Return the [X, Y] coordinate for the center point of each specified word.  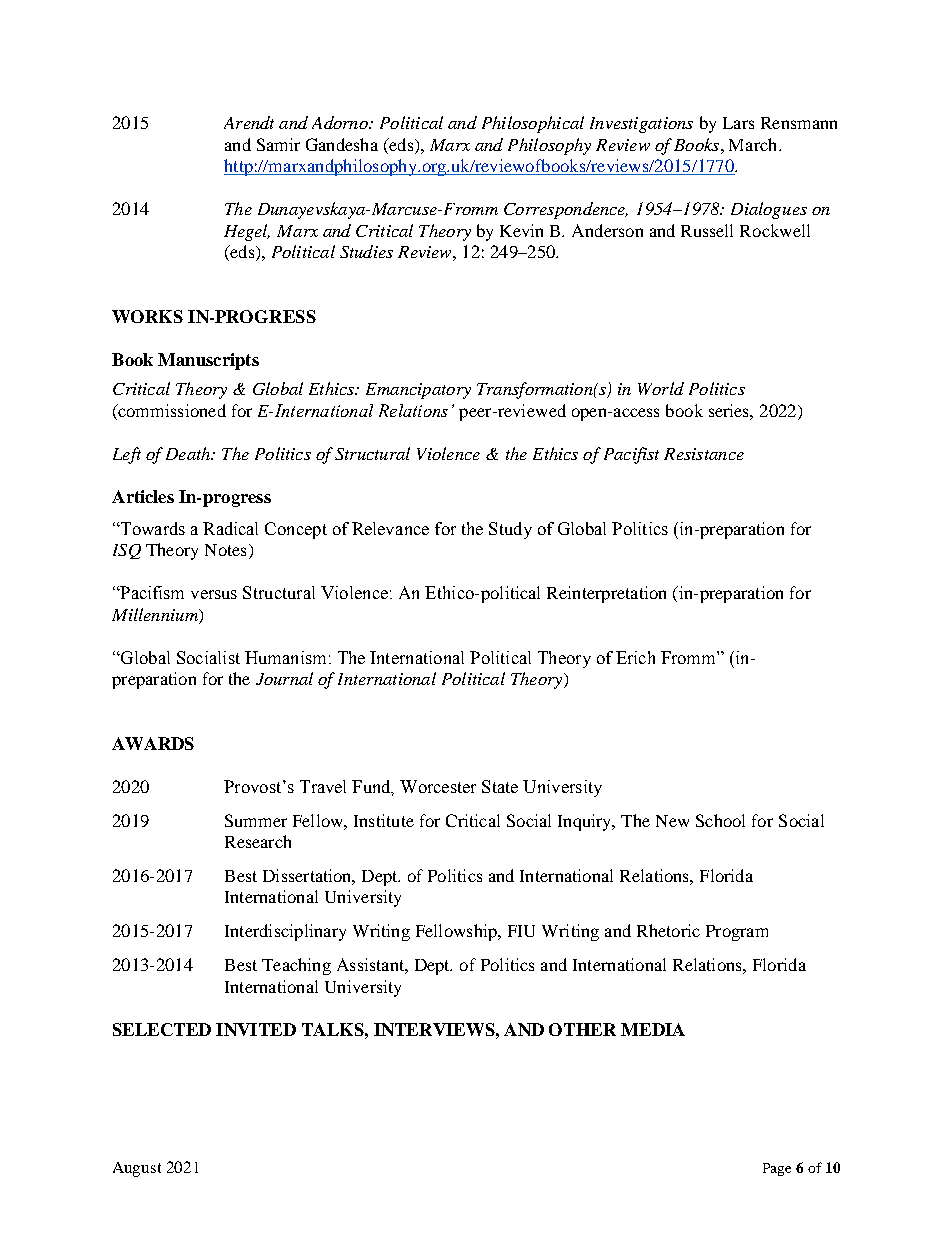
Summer [256, 820]
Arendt [249, 122]
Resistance [704, 454]
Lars [738, 123]
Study [510, 530]
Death [189, 453]
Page [777, 1169]
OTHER [582, 1029]
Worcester [438, 786]
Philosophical [533, 124]
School [720, 820]
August [137, 1169]
